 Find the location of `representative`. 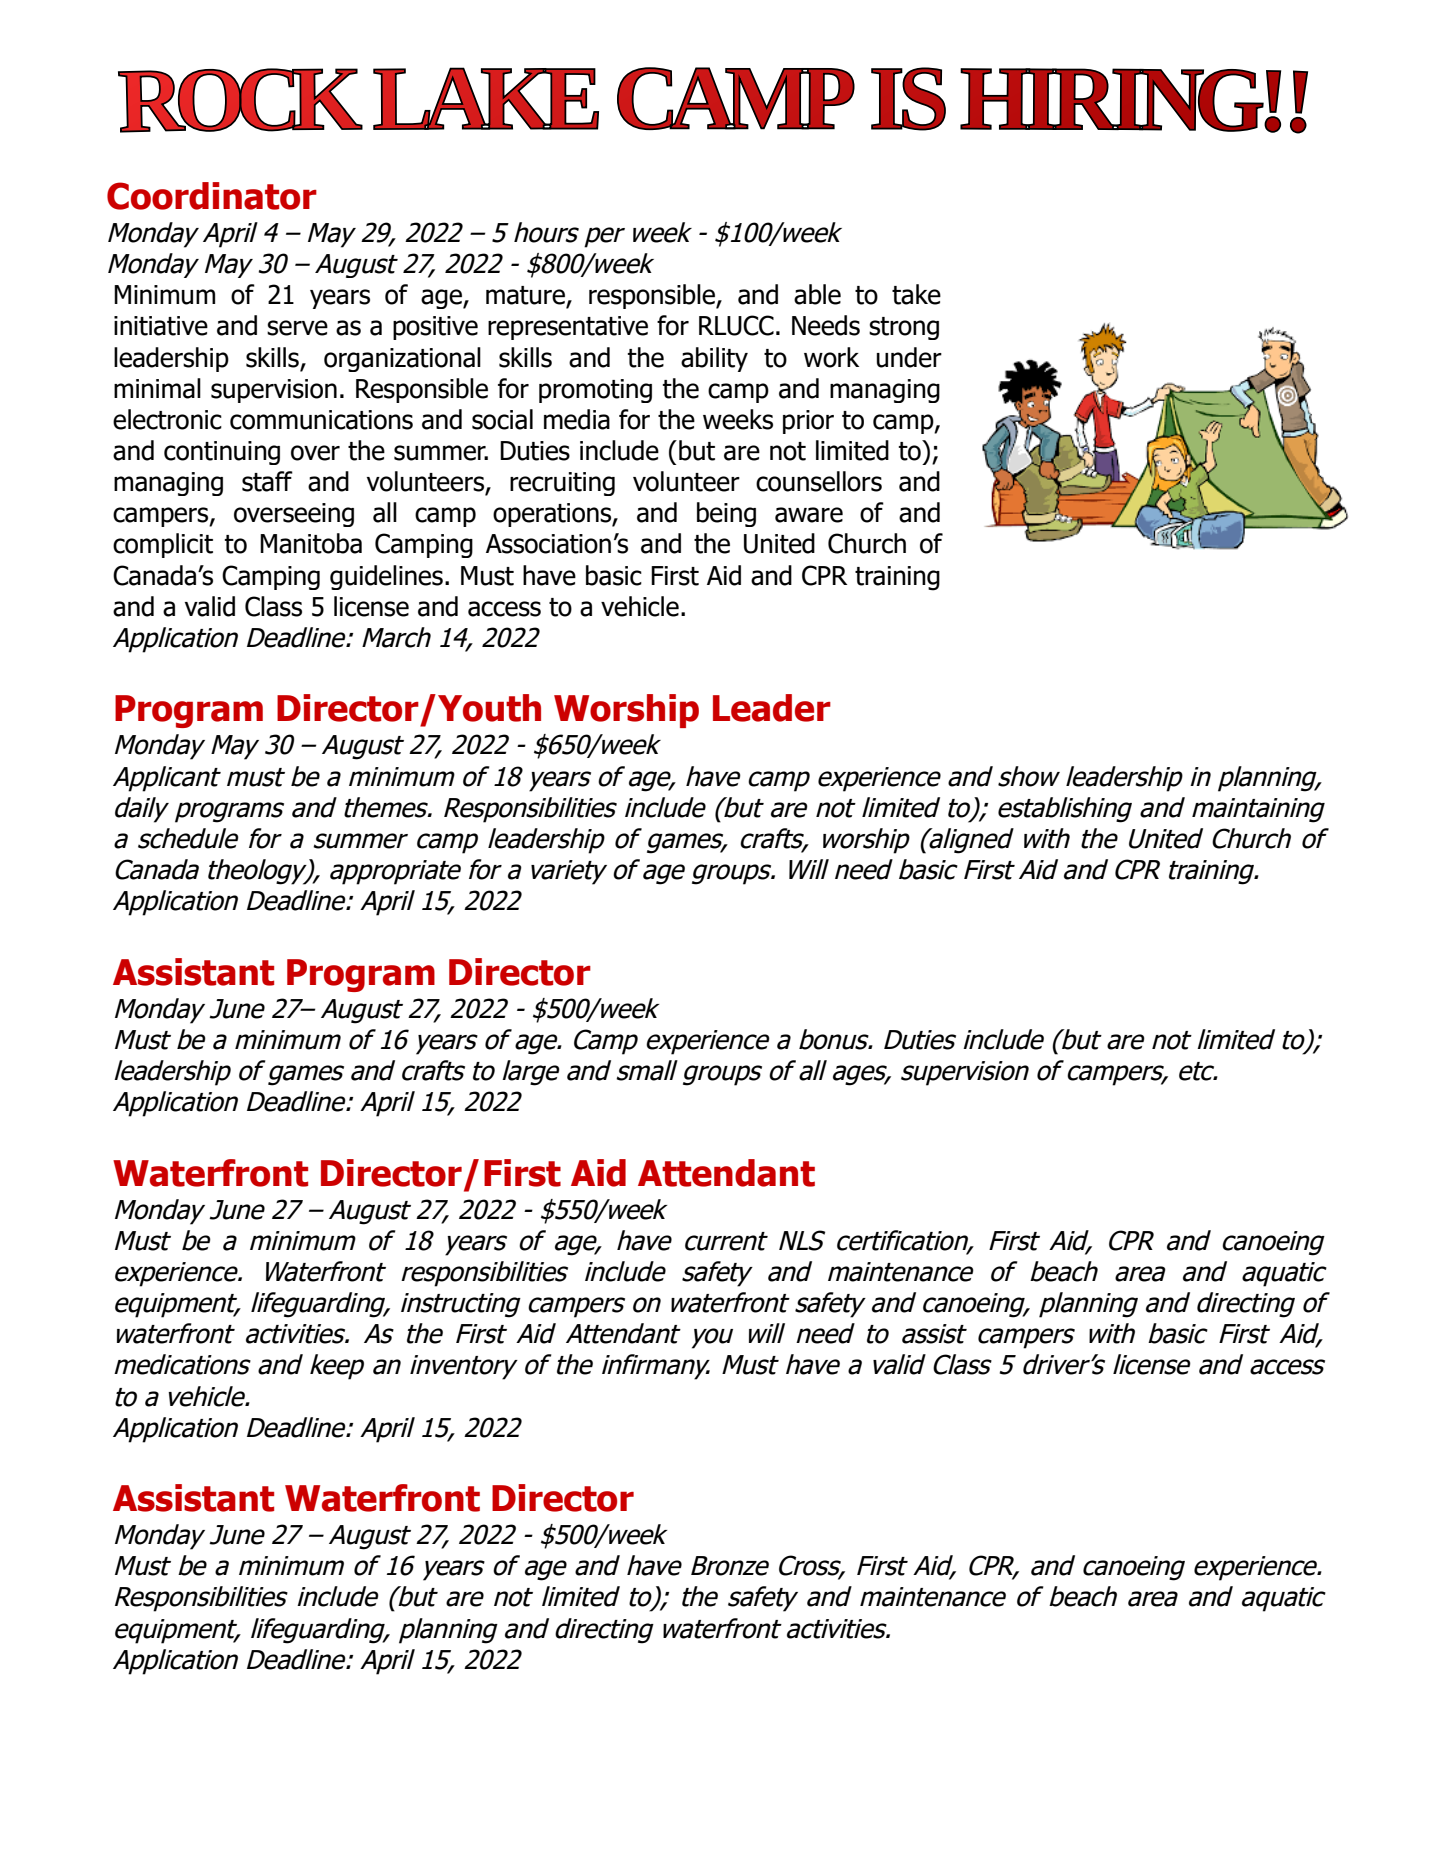

representative is located at coordinates (568, 328).
